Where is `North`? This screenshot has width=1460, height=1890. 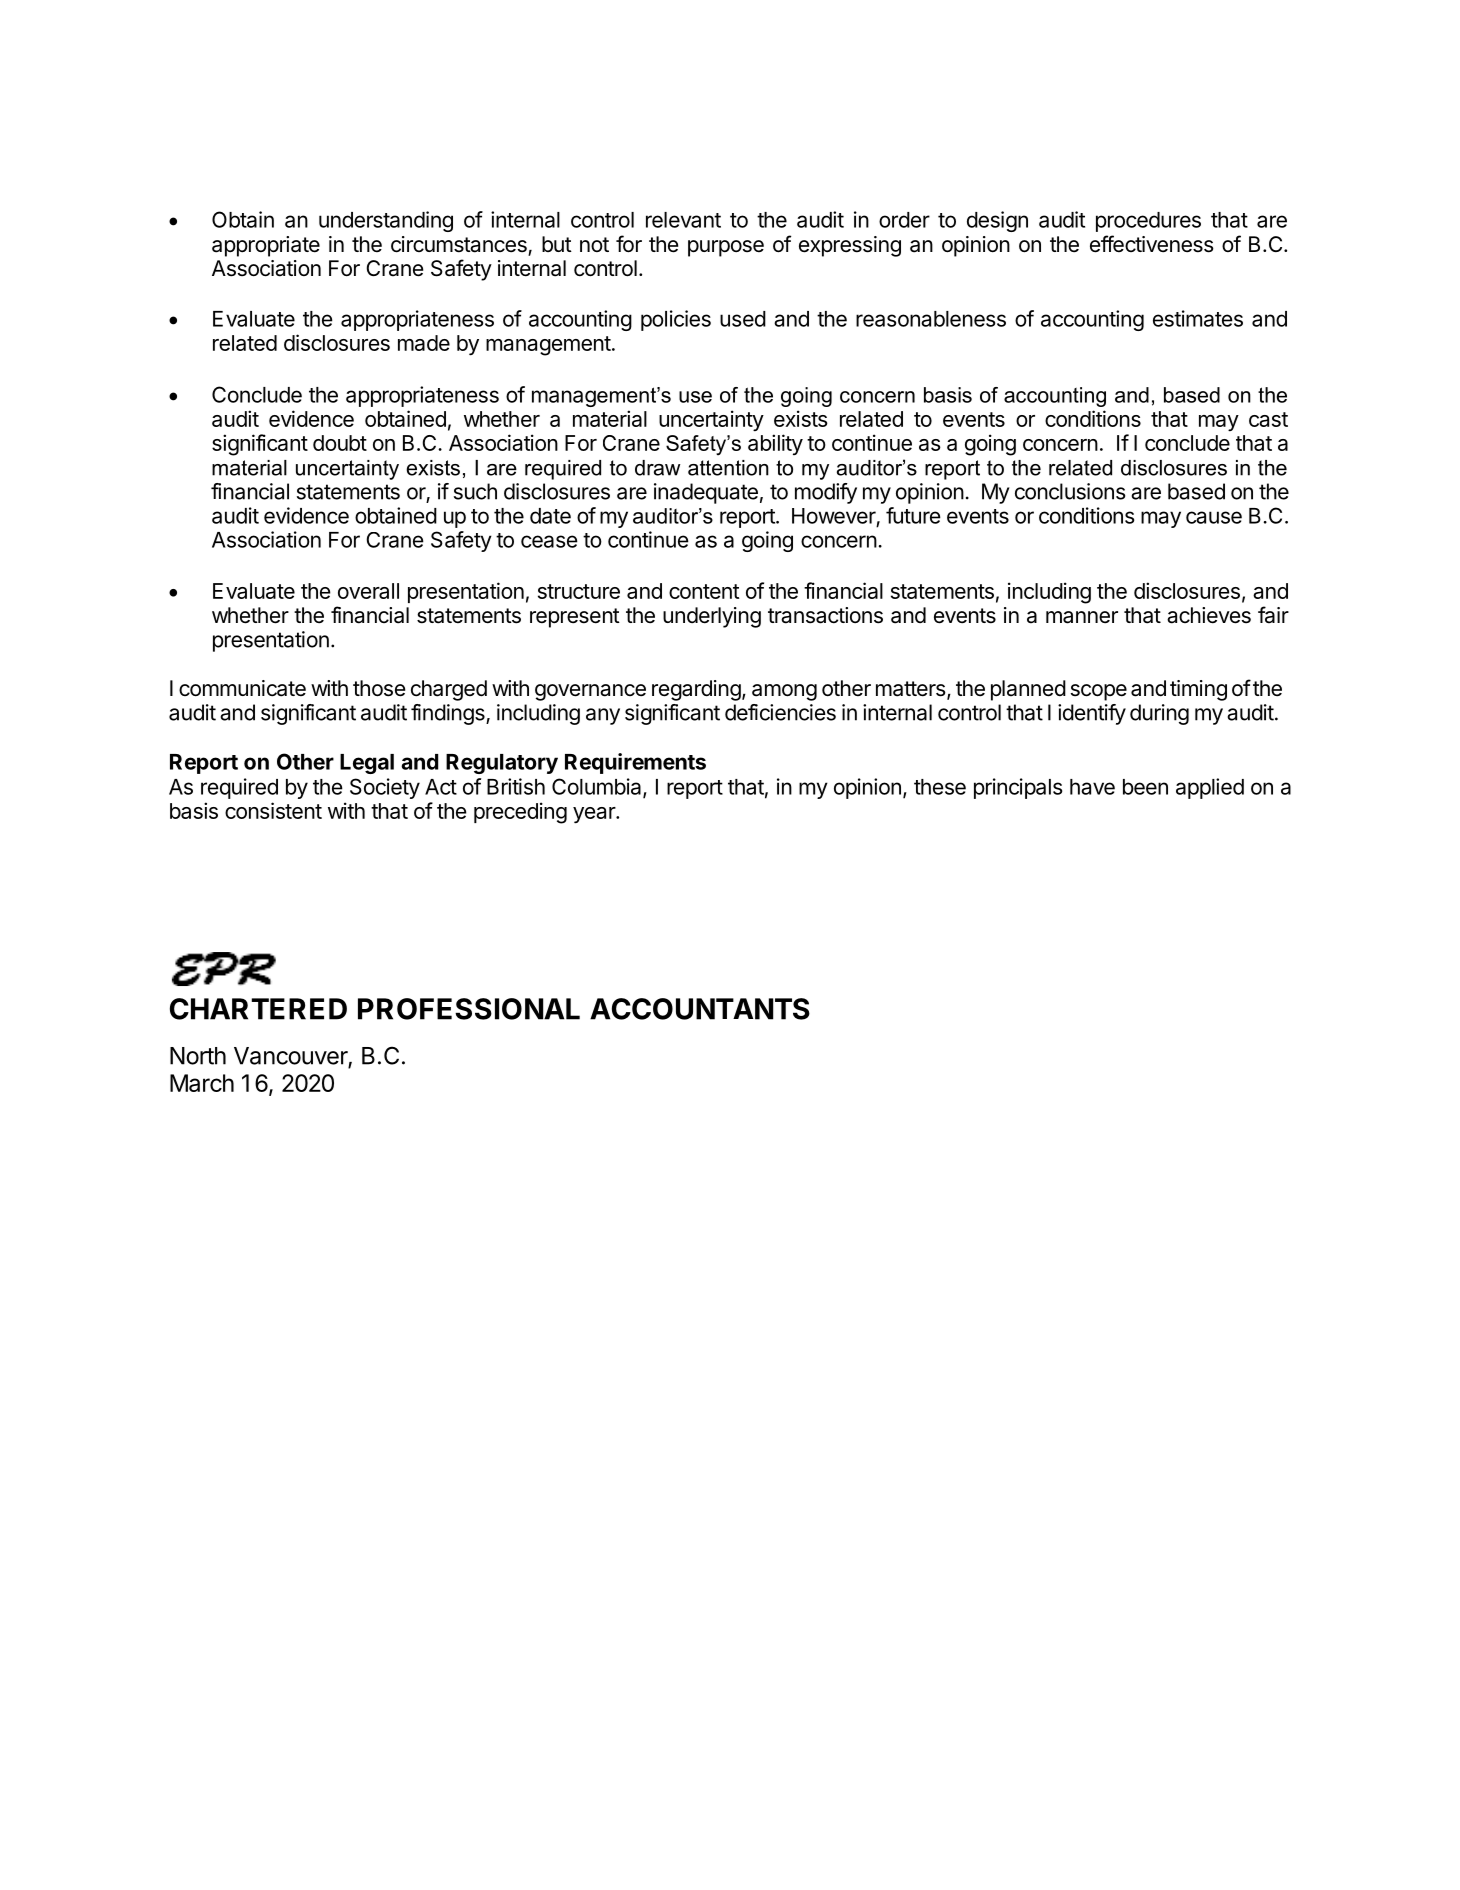
North is located at coordinates (198, 1056).
